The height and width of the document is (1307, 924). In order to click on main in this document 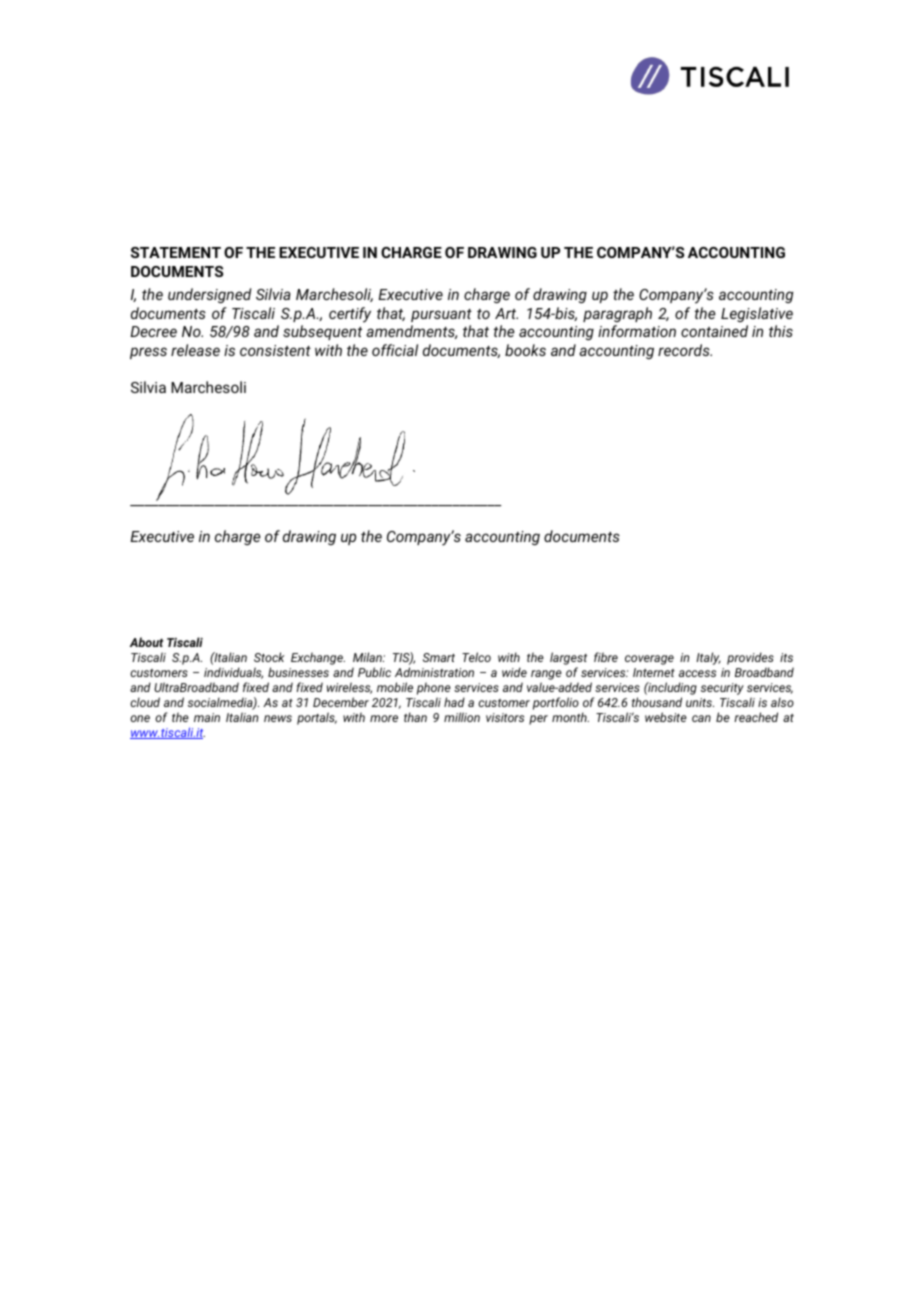, I will do `click(207, 717)`.
